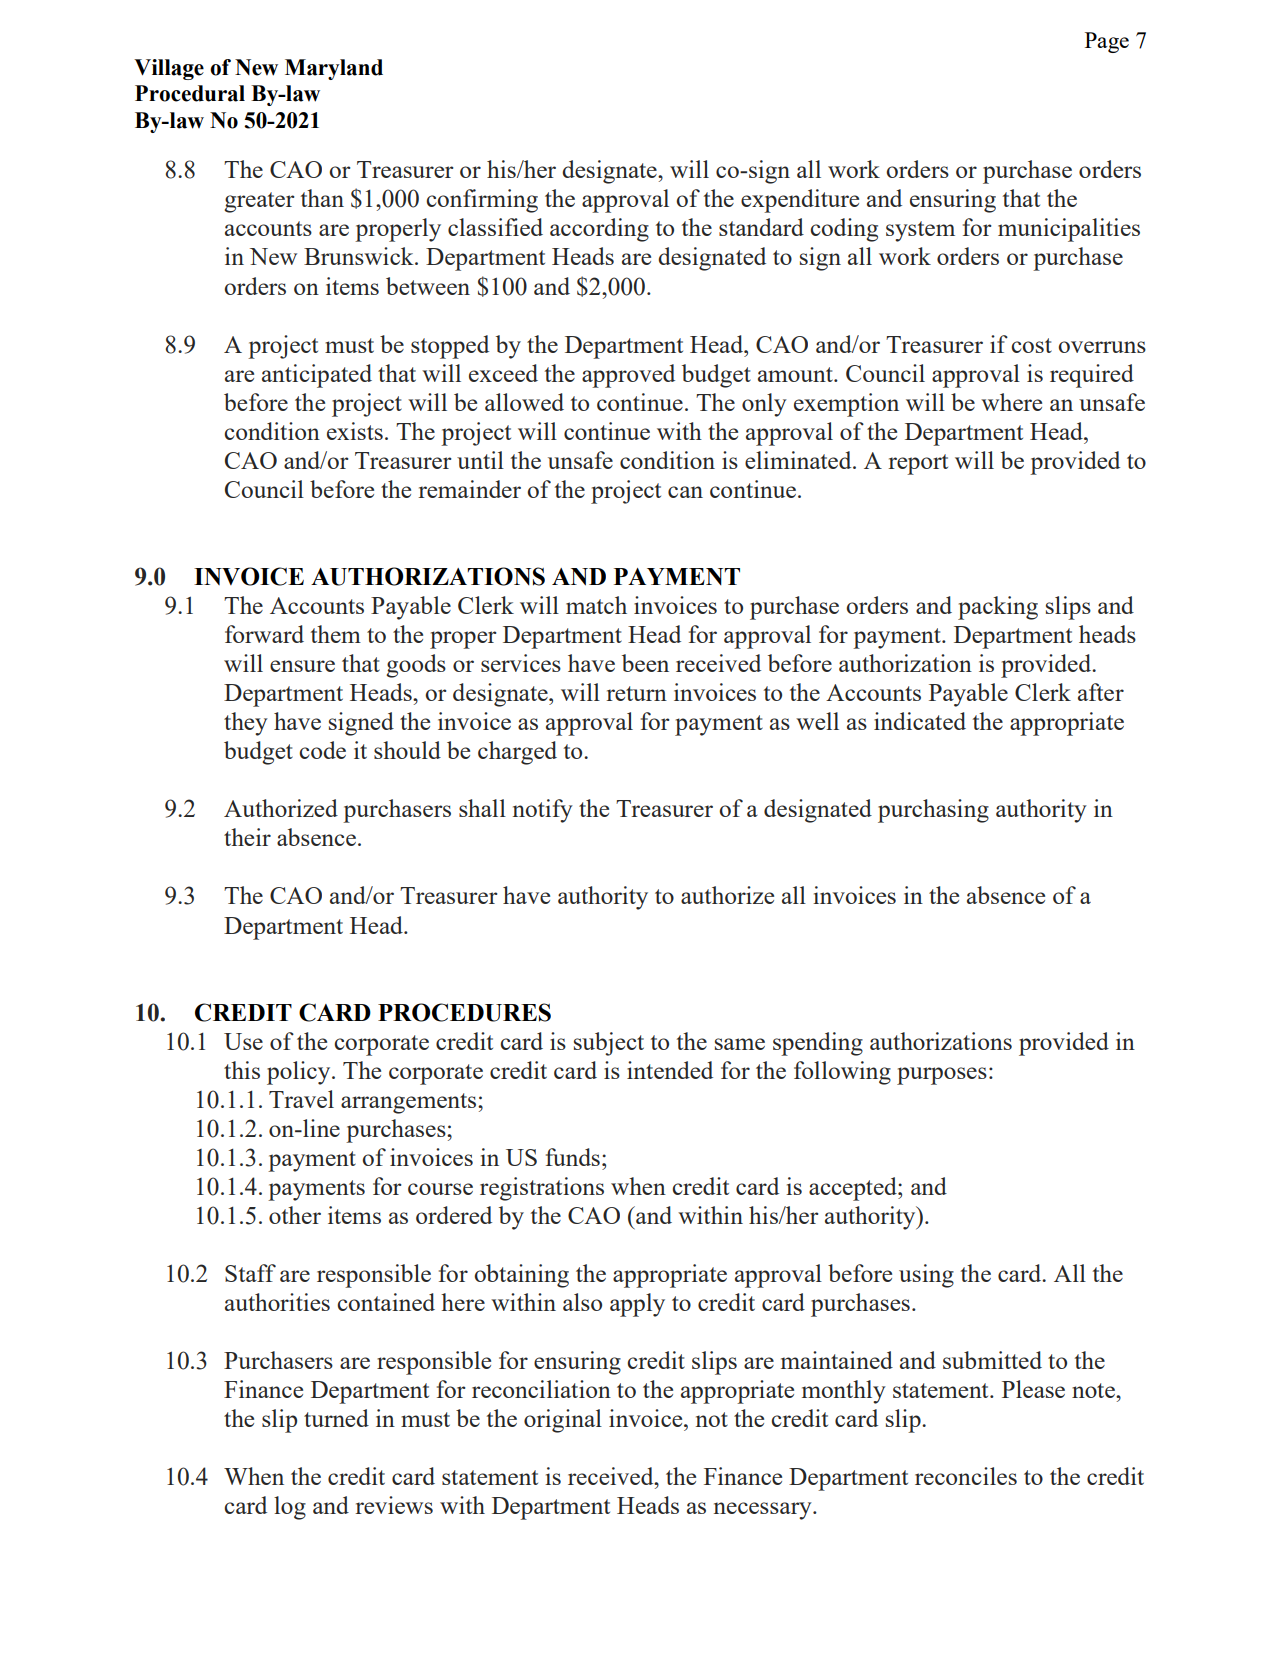  I want to click on code, so click(322, 750).
